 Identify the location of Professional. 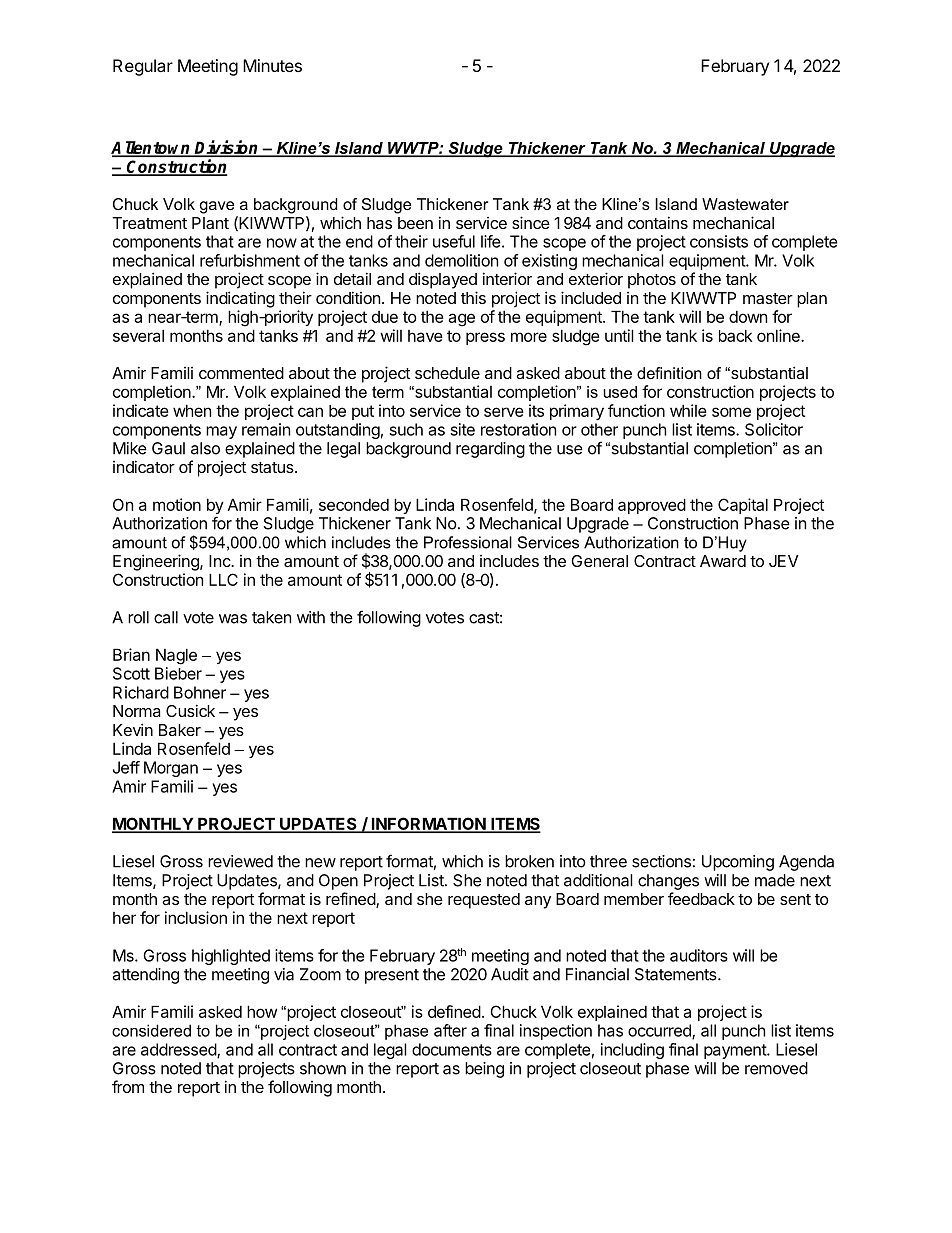
(468, 542).
